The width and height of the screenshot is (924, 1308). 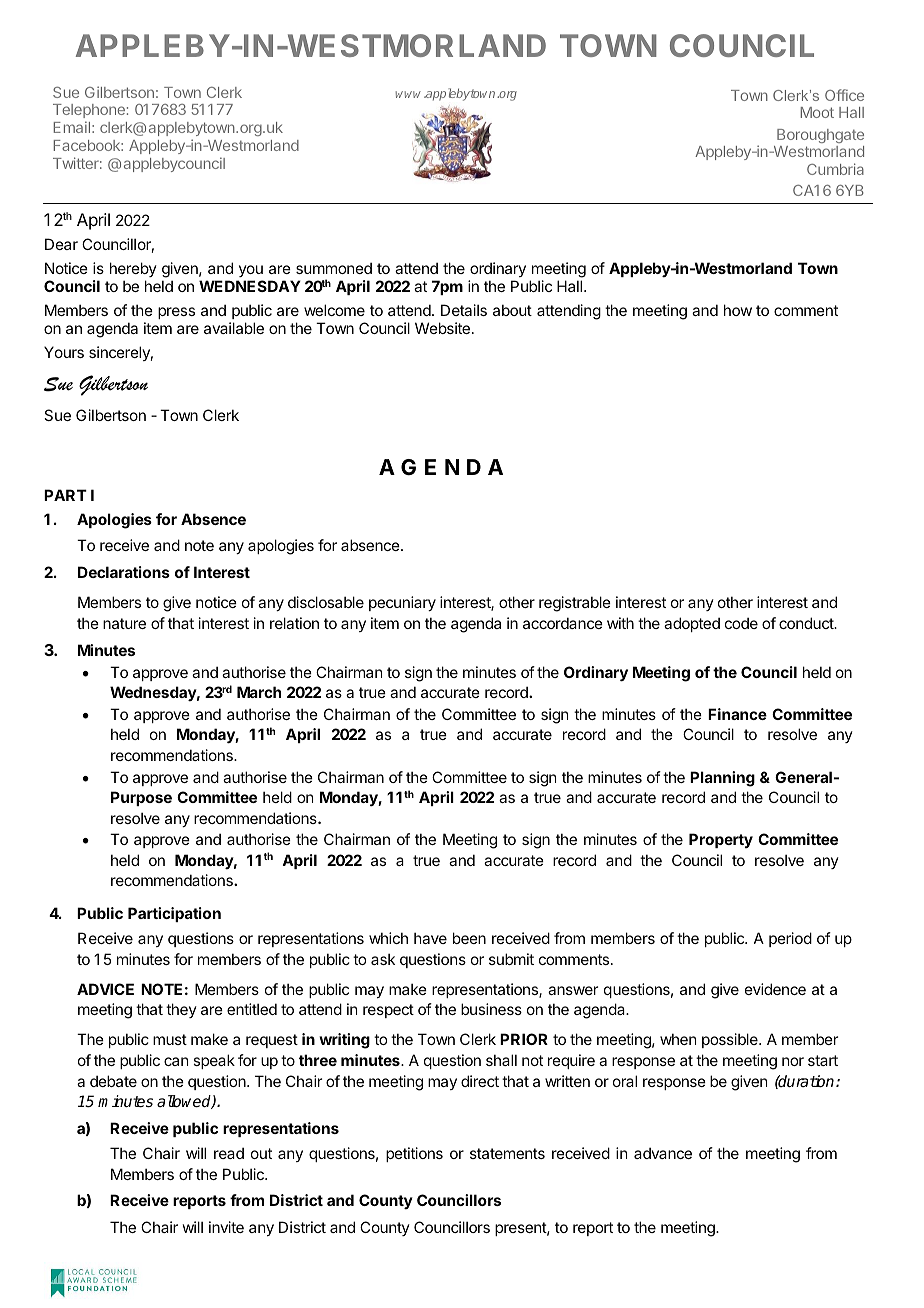 I want to click on Property, so click(x=721, y=840).
